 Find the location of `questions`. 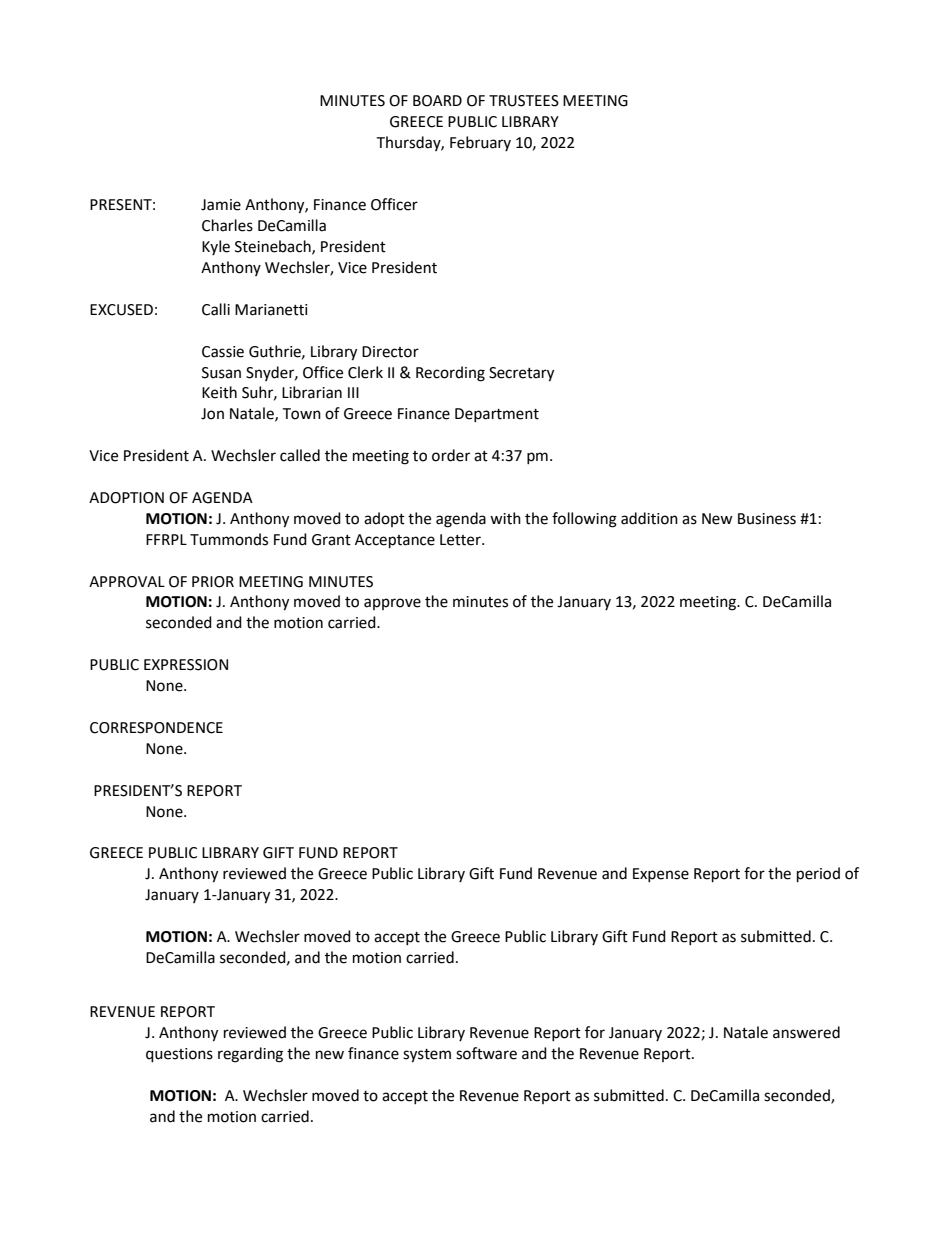

questions is located at coordinates (179, 1055).
